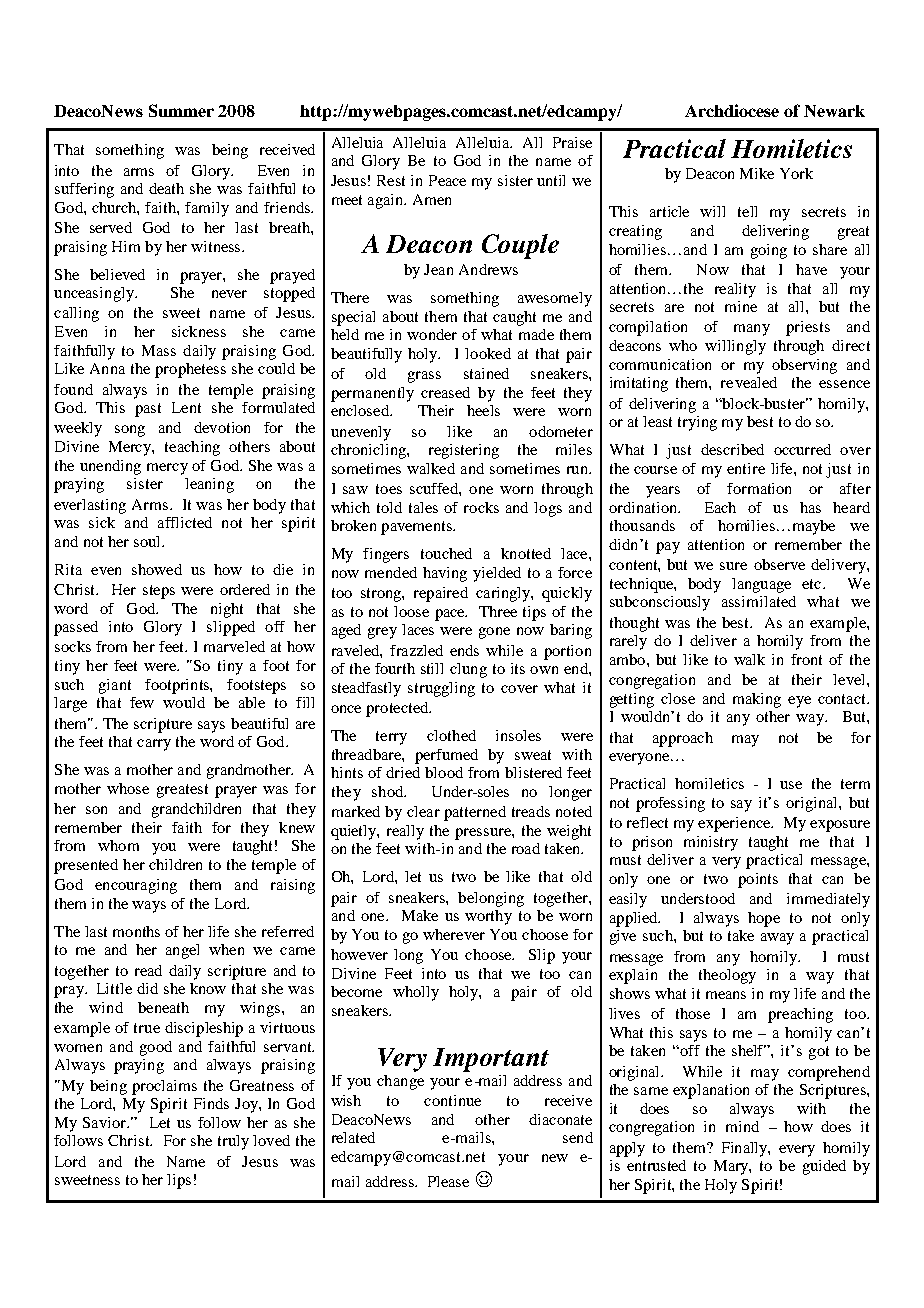  What do you see at coordinates (806, 659) in the page?
I see `front` at bounding box center [806, 659].
